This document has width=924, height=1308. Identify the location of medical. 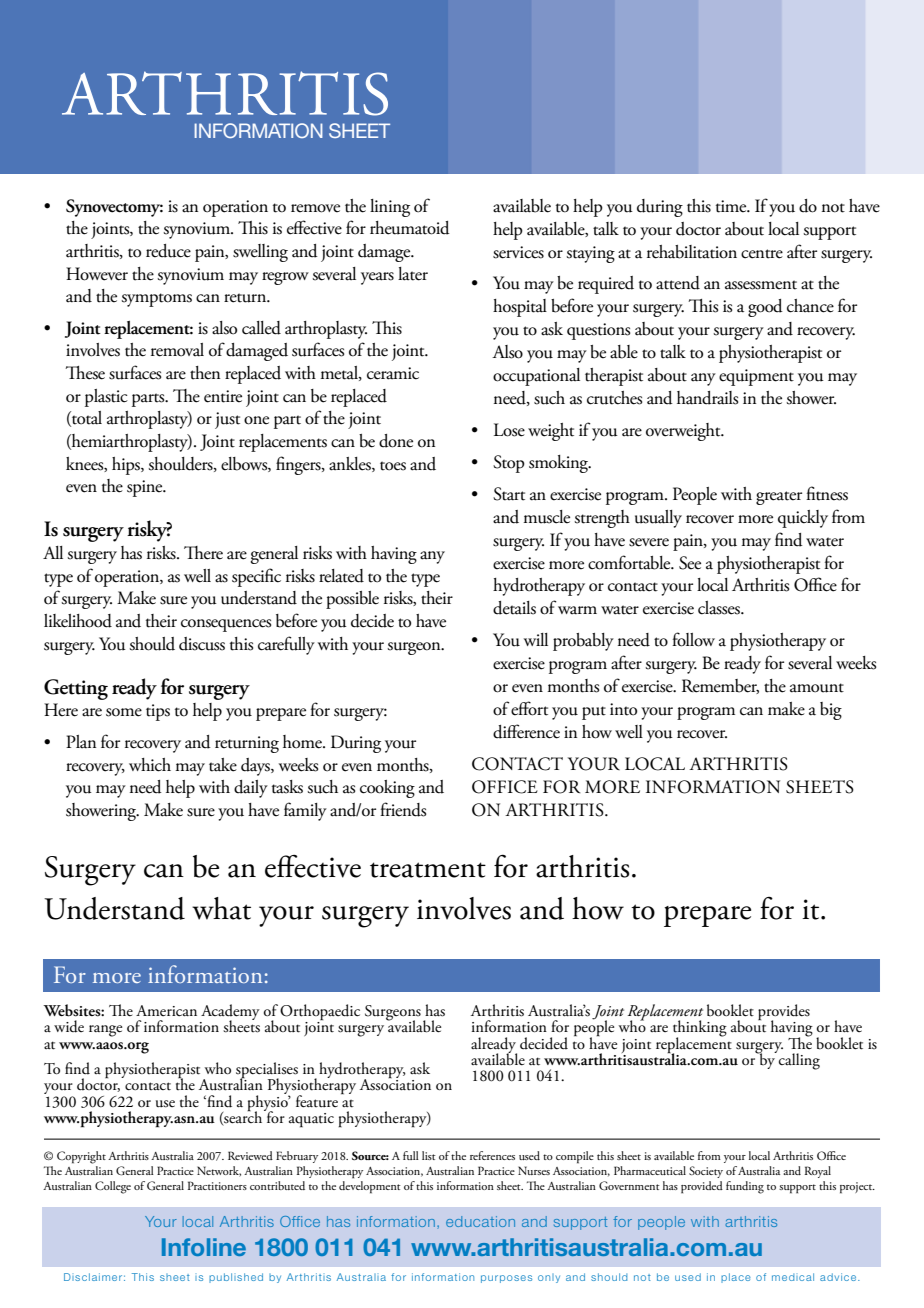
(793, 1277).
